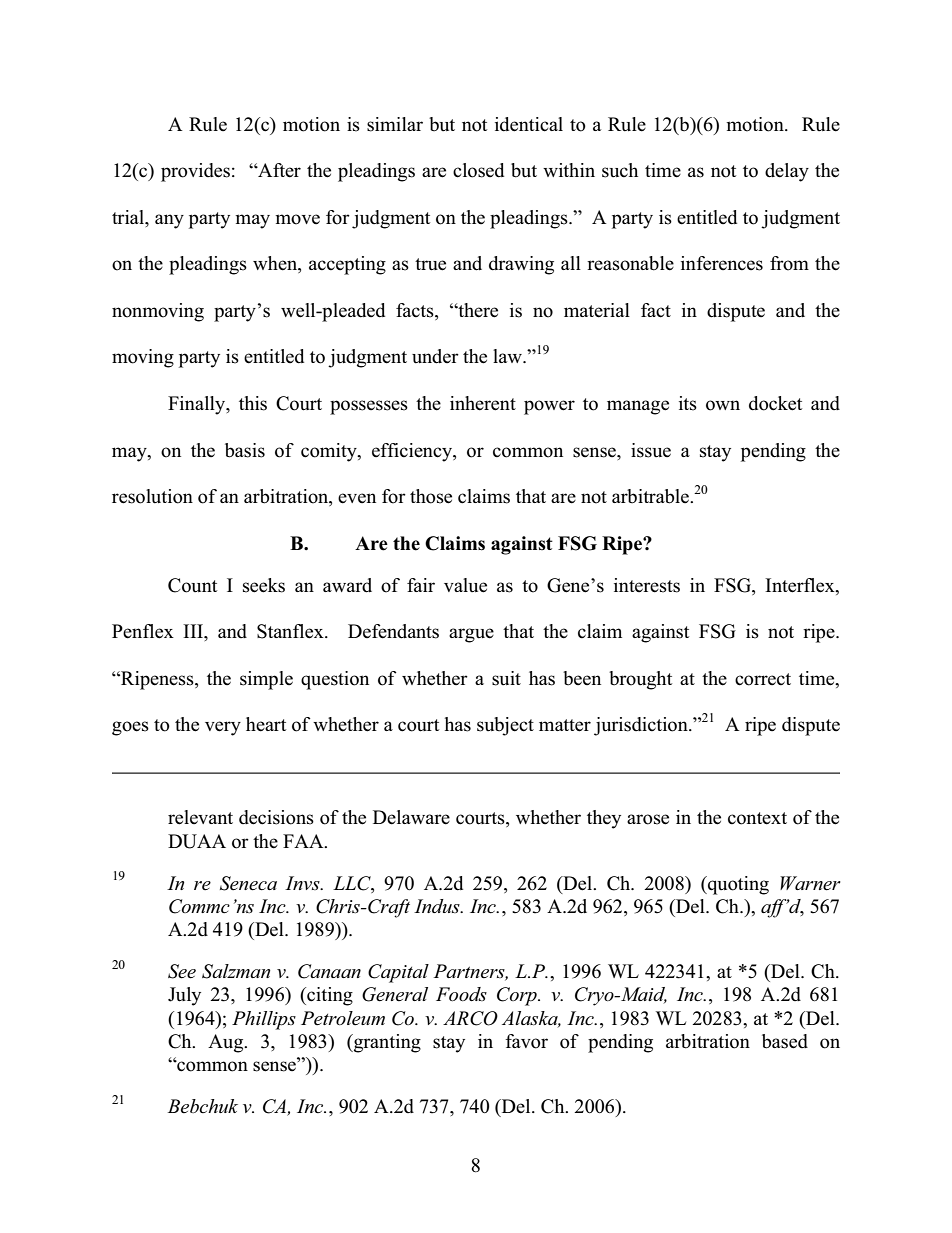  Describe the element at coordinates (223, 728) in the screenshot. I see `very` at that location.
